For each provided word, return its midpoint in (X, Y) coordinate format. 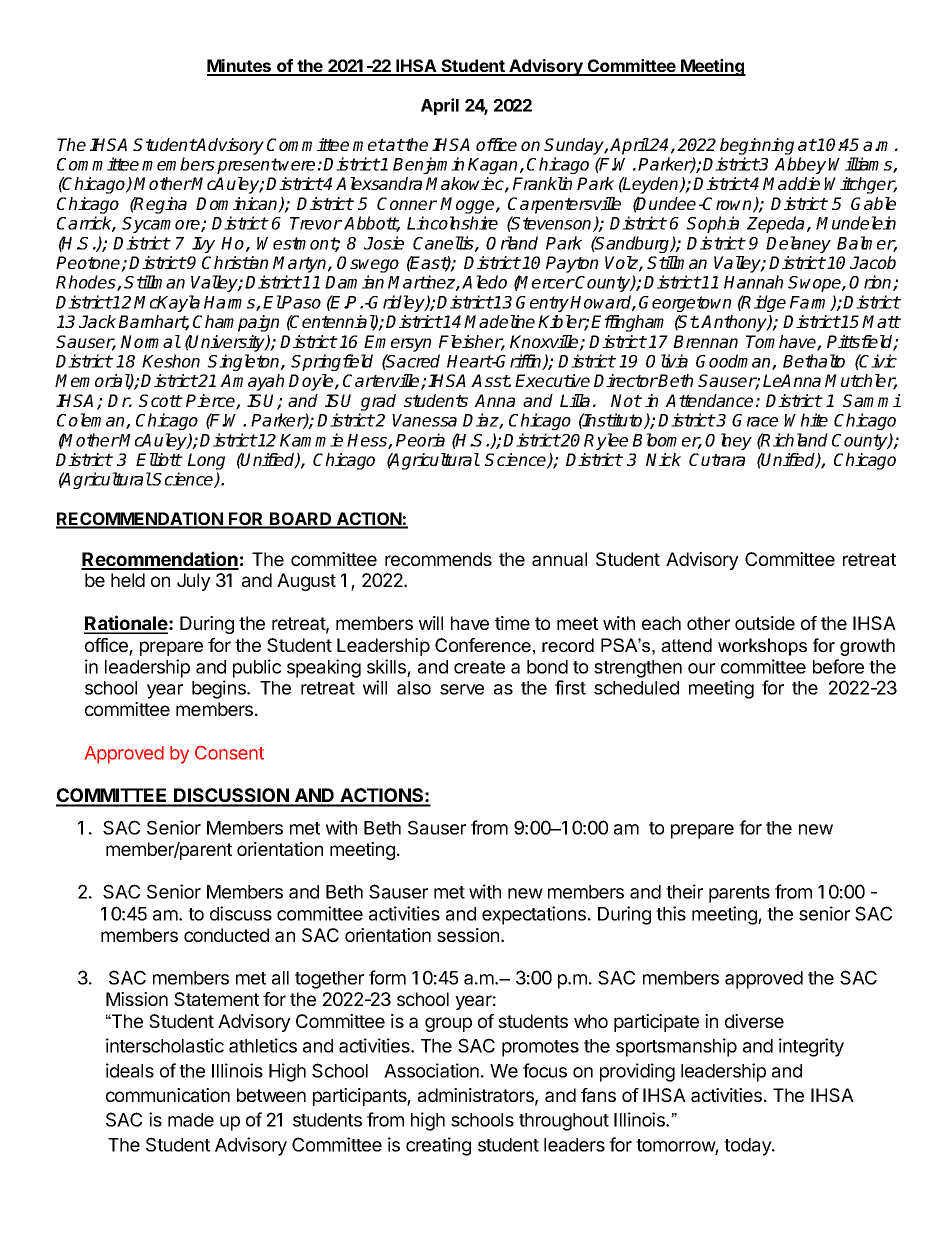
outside (765, 623)
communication (168, 1095)
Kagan (494, 166)
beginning (757, 146)
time (512, 623)
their (684, 891)
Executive (552, 380)
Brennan (705, 341)
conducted (226, 935)
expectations (534, 915)
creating (438, 1146)
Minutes (240, 67)
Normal (151, 341)
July (194, 582)
